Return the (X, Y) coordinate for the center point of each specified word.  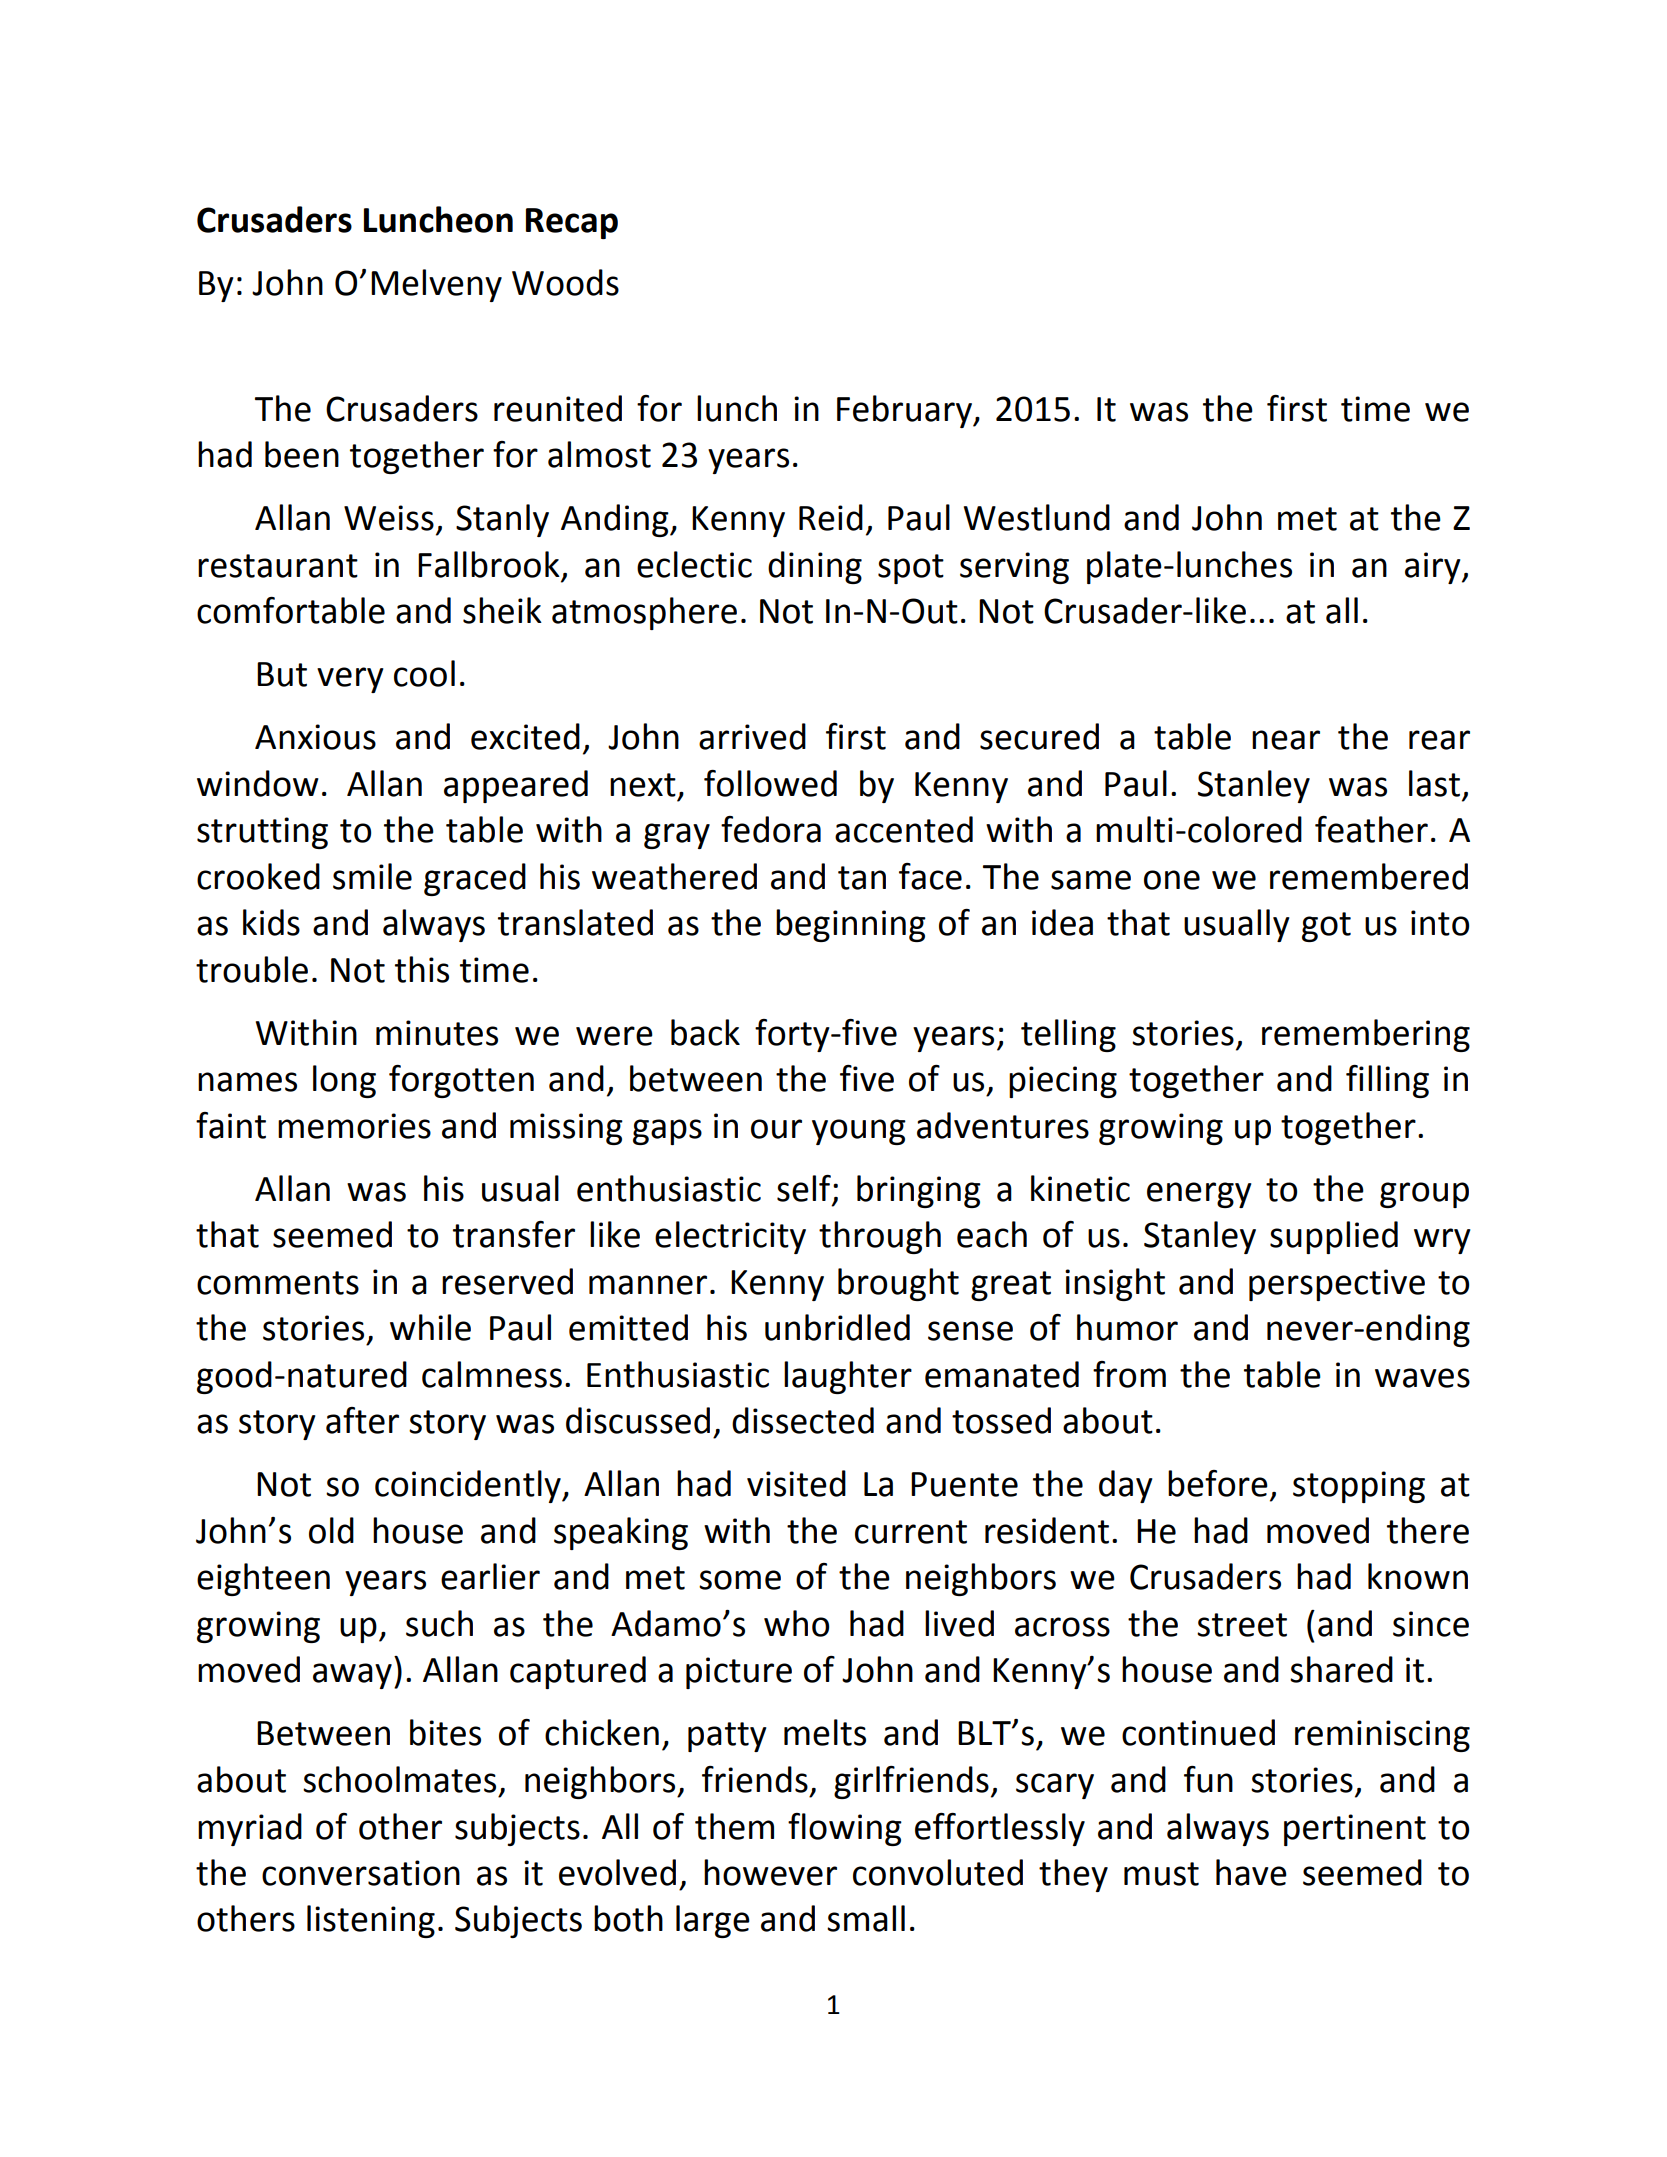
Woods (565, 282)
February (905, 411)
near (1286, 740)
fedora (771, 829)
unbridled (837, 1327)
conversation (361, 1873)
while (430, 1327)
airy (1434, 568)
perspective (1337, 1285)
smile (372, 876)
